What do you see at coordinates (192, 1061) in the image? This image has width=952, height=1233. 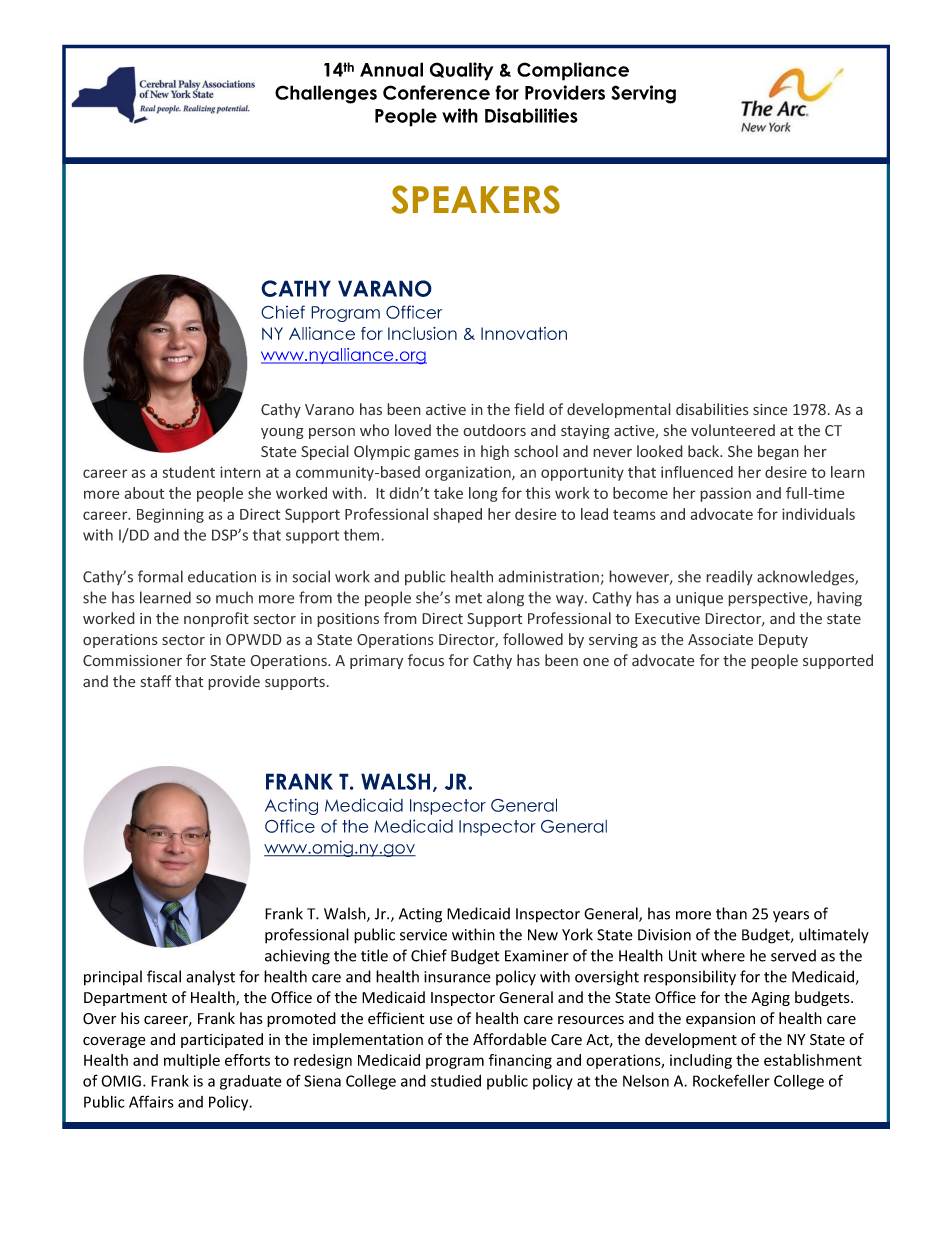 I see `multiple` at bounding box center [192, 1061].
